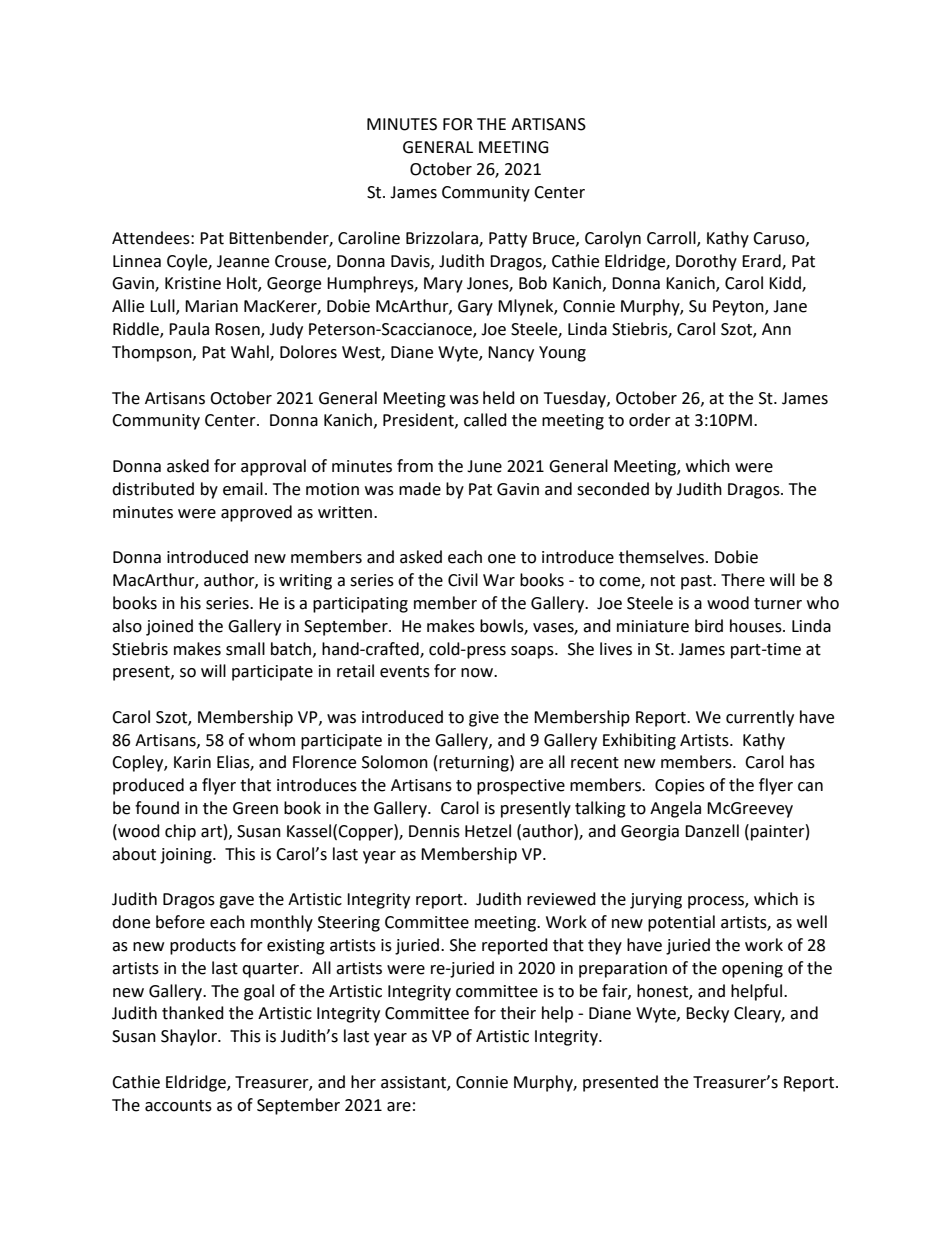 Image resolution: width=952 pixels, height=1233 pixels. Describe the element at coordinates (187, 856) in the screenshot. I see `joining` at that location.
